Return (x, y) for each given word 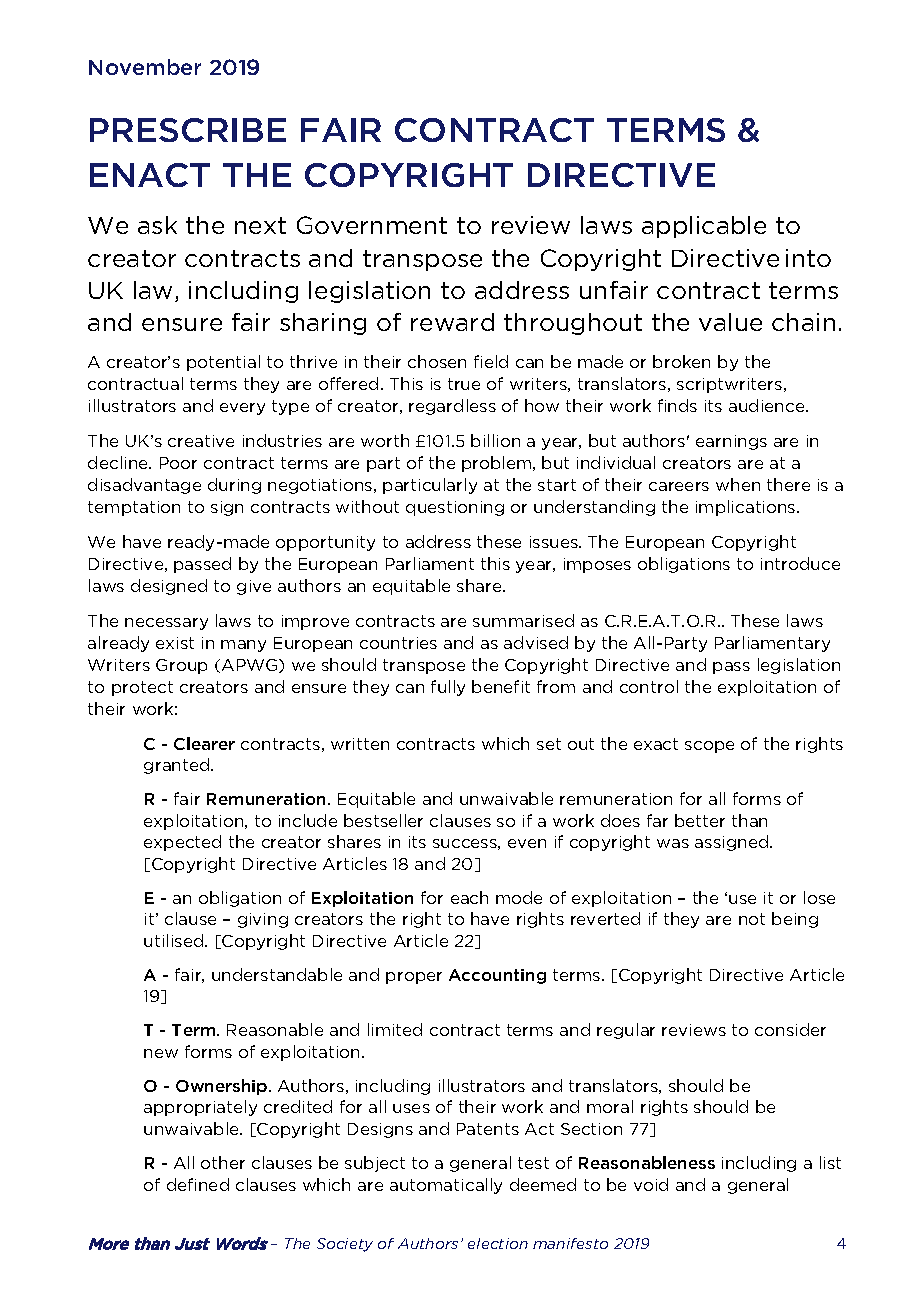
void (651, 1184)
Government (372, 225)
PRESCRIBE (188, 130)
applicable (704, 227)
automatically (446, 1186)
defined (198, 1184)
